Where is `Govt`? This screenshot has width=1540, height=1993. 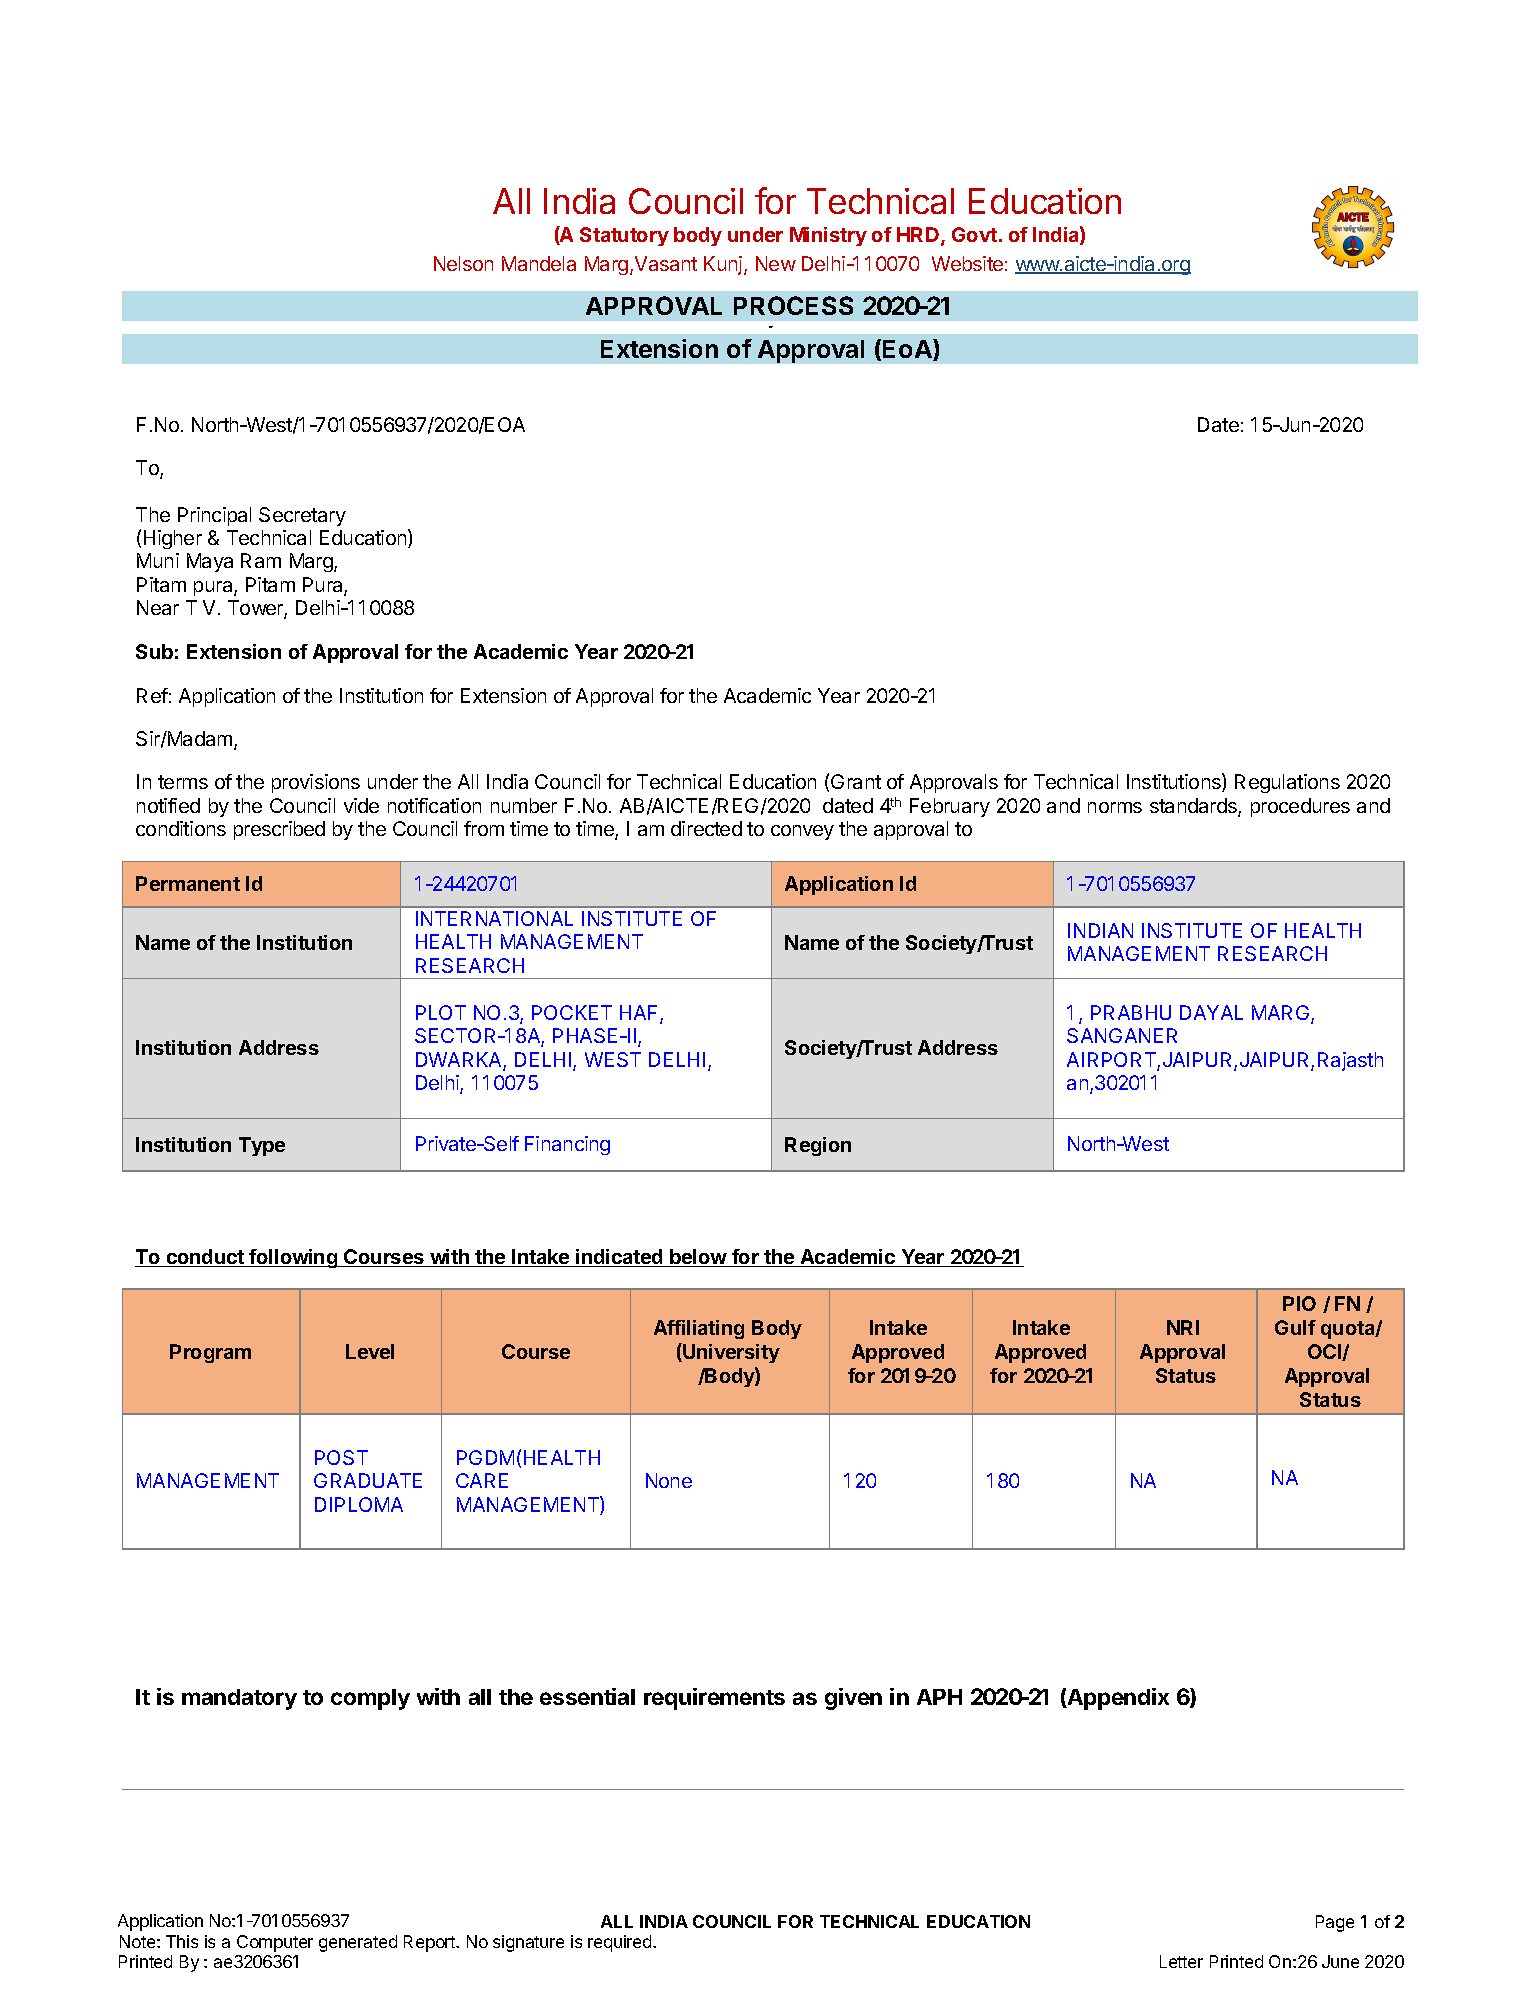 Govt is located at coordinates (974, 234).
